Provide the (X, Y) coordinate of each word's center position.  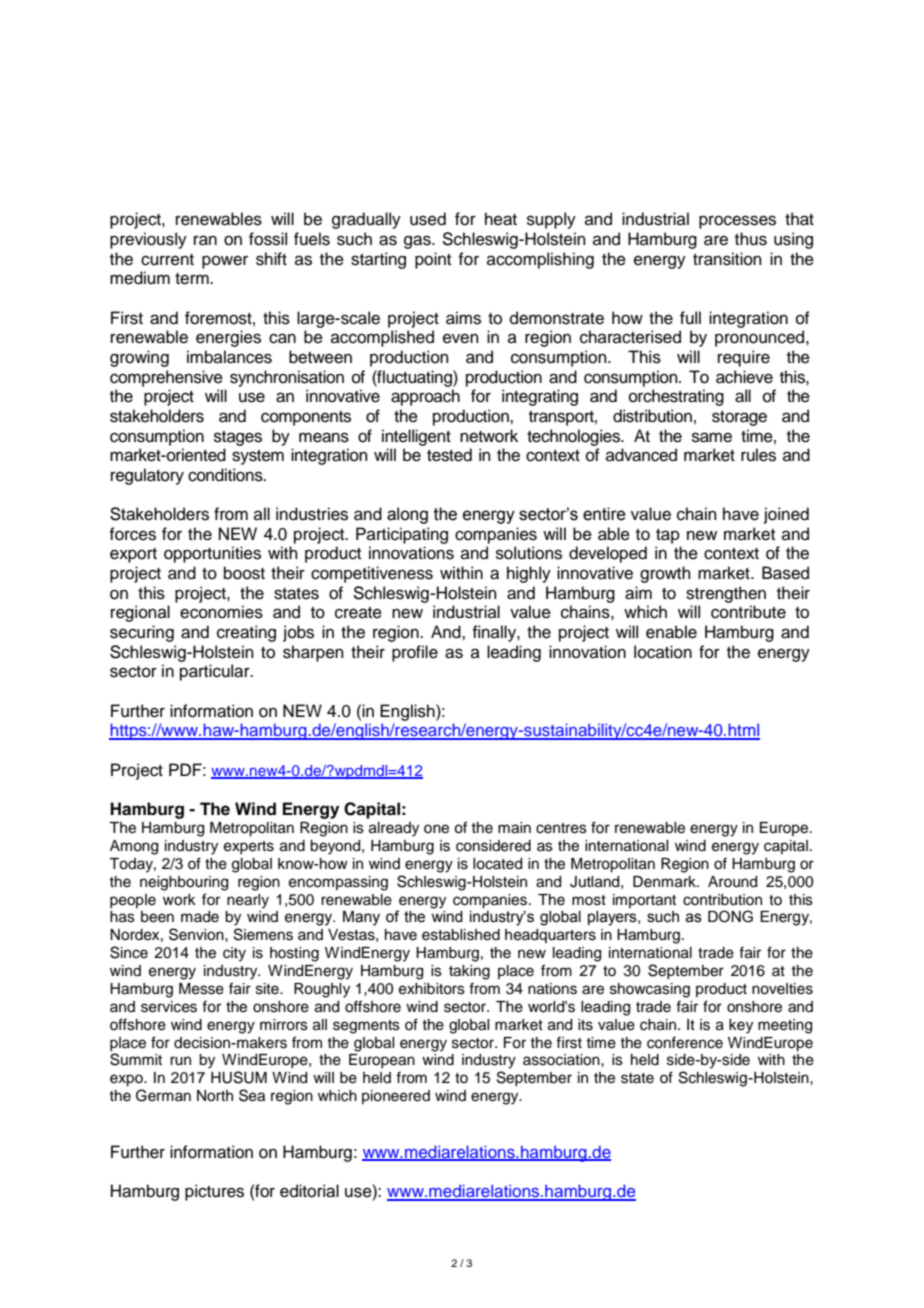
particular (216, 672)
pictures (214, 1192)
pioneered (396, 1097)
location (663, 652)
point (433, 260)
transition (727, 259)
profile (415, 653)
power (225, 262)
